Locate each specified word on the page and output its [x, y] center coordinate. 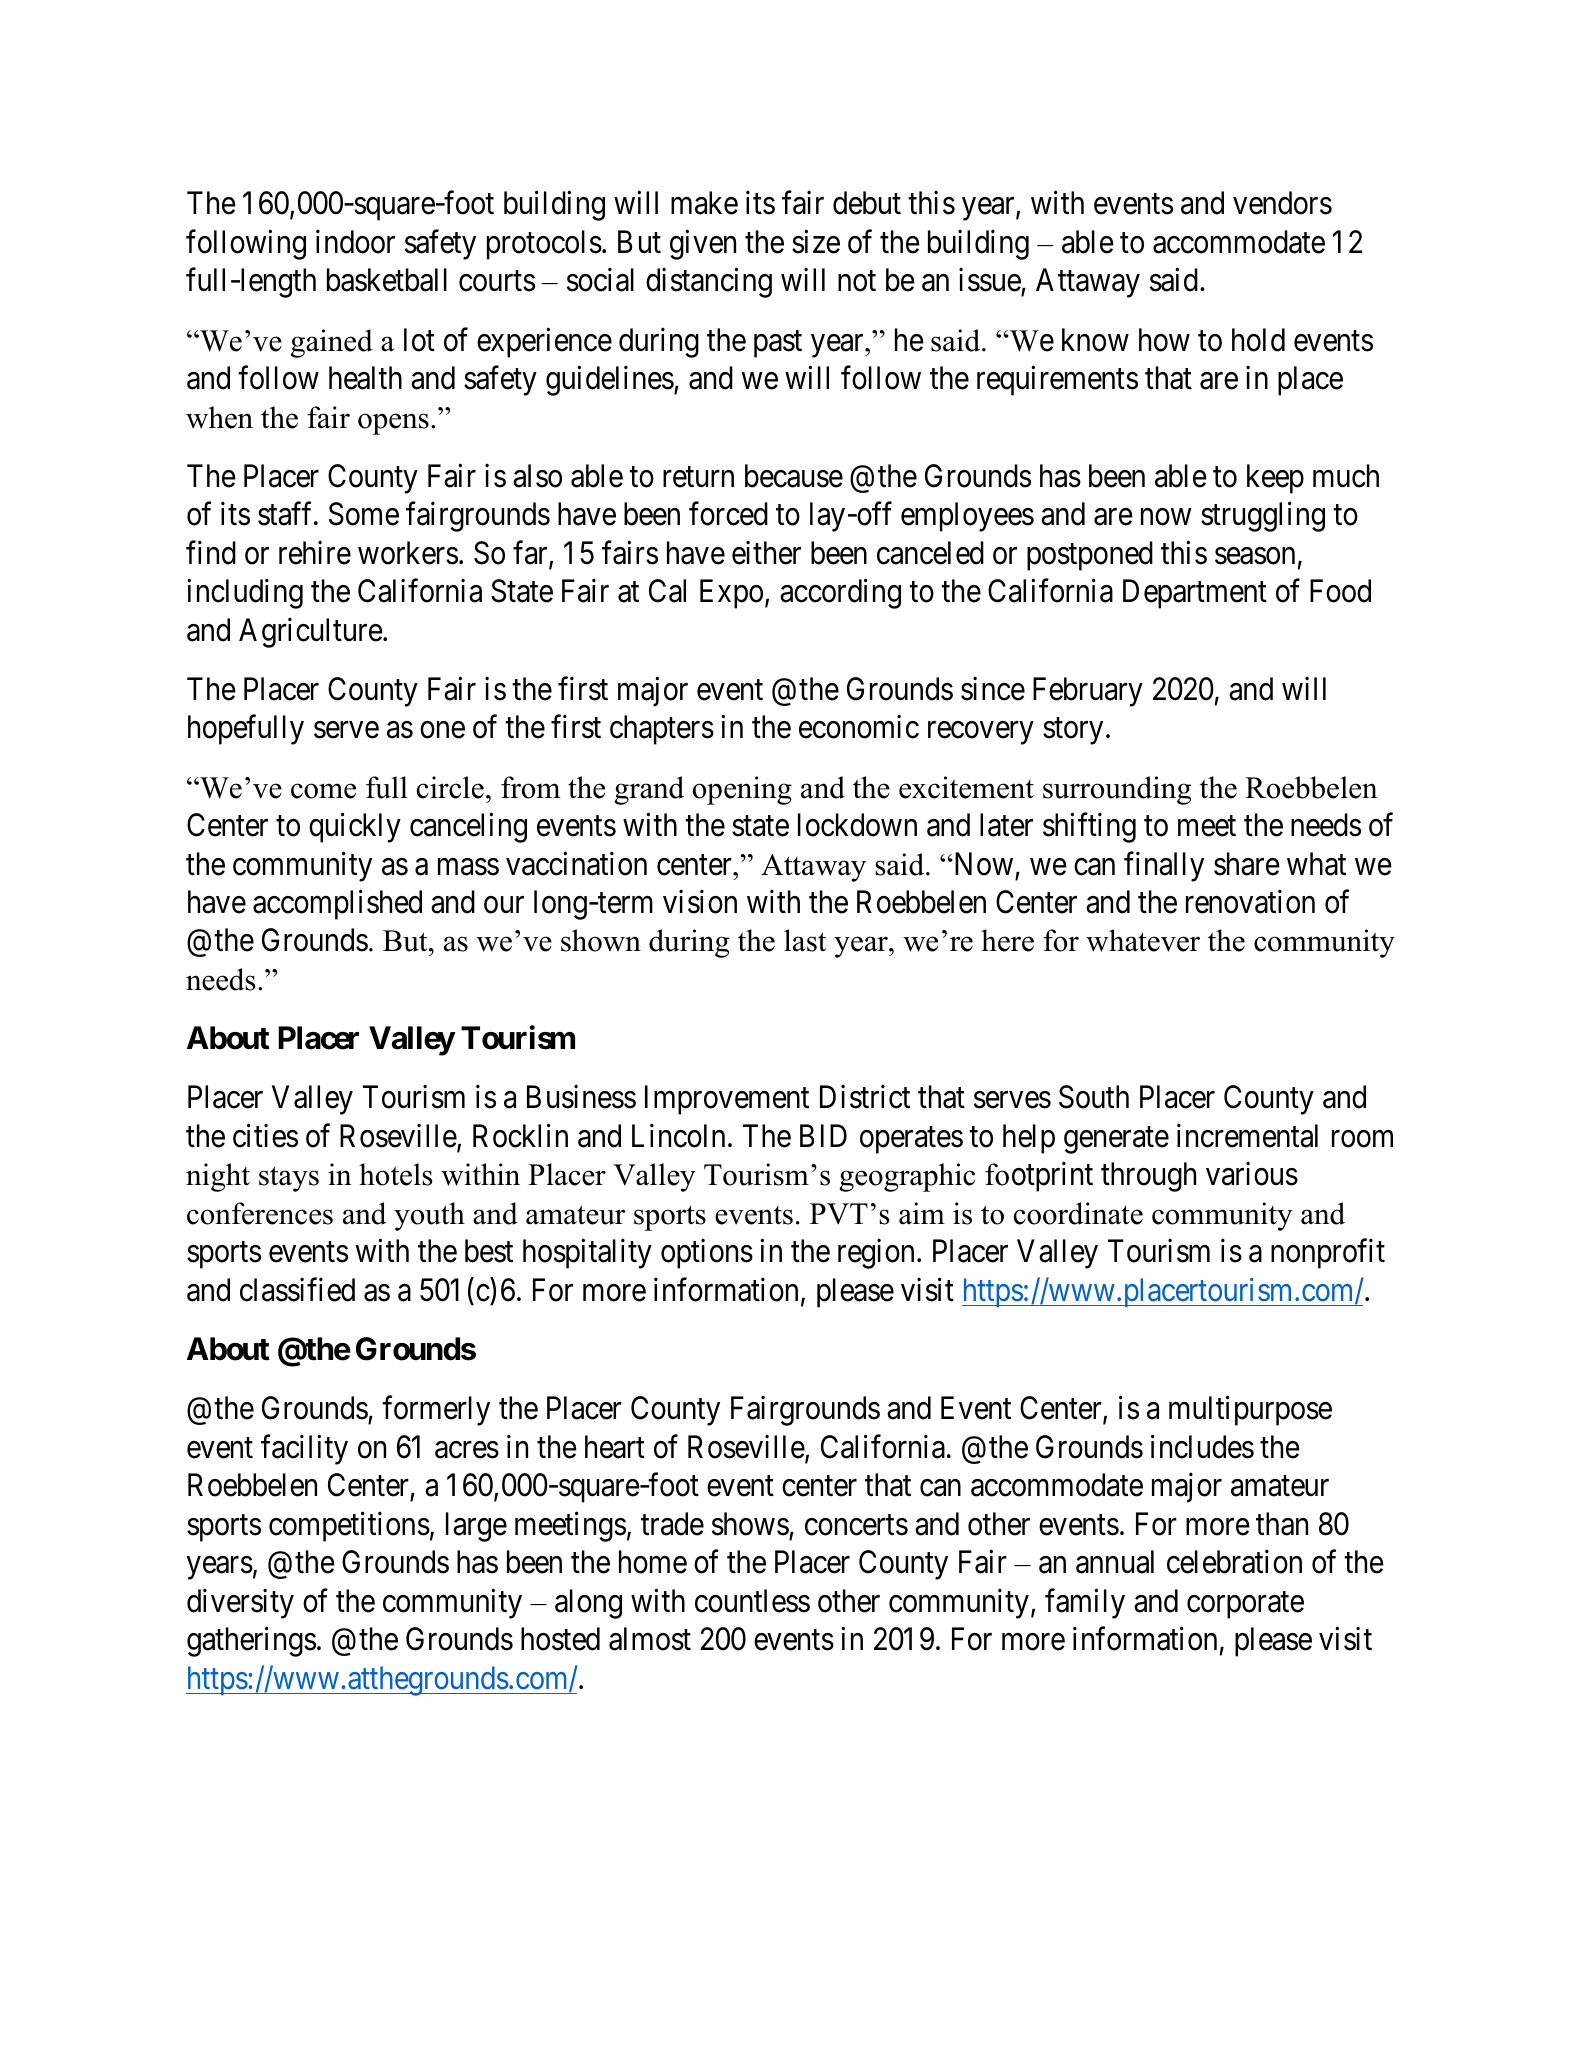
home [653, 1562]
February [1088, 692]
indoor [355, 242]
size [816, 242]
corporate [1245, 1605]
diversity [240, 1603]
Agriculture [311, 632]
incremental [1247, 1136]
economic [859, 727]
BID [823, 1135]
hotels [395, 1174]
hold [1258, 340]
